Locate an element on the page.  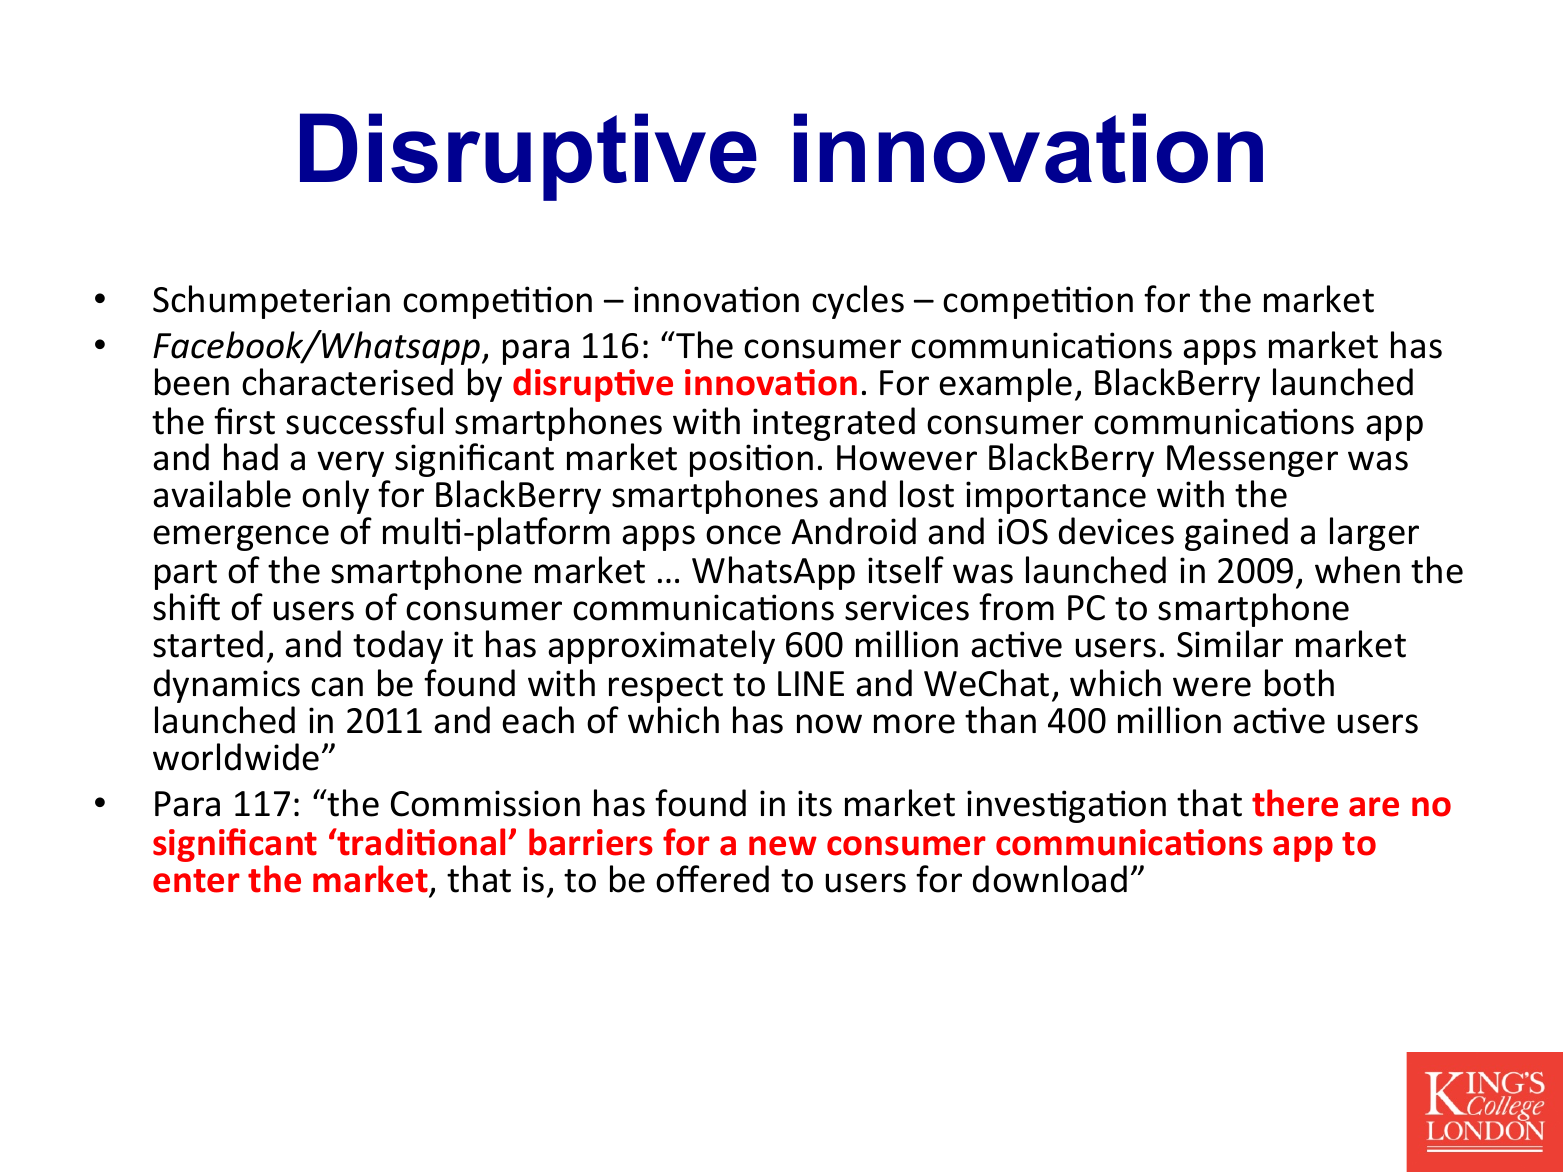
only is located at coordinates (335, 497).
